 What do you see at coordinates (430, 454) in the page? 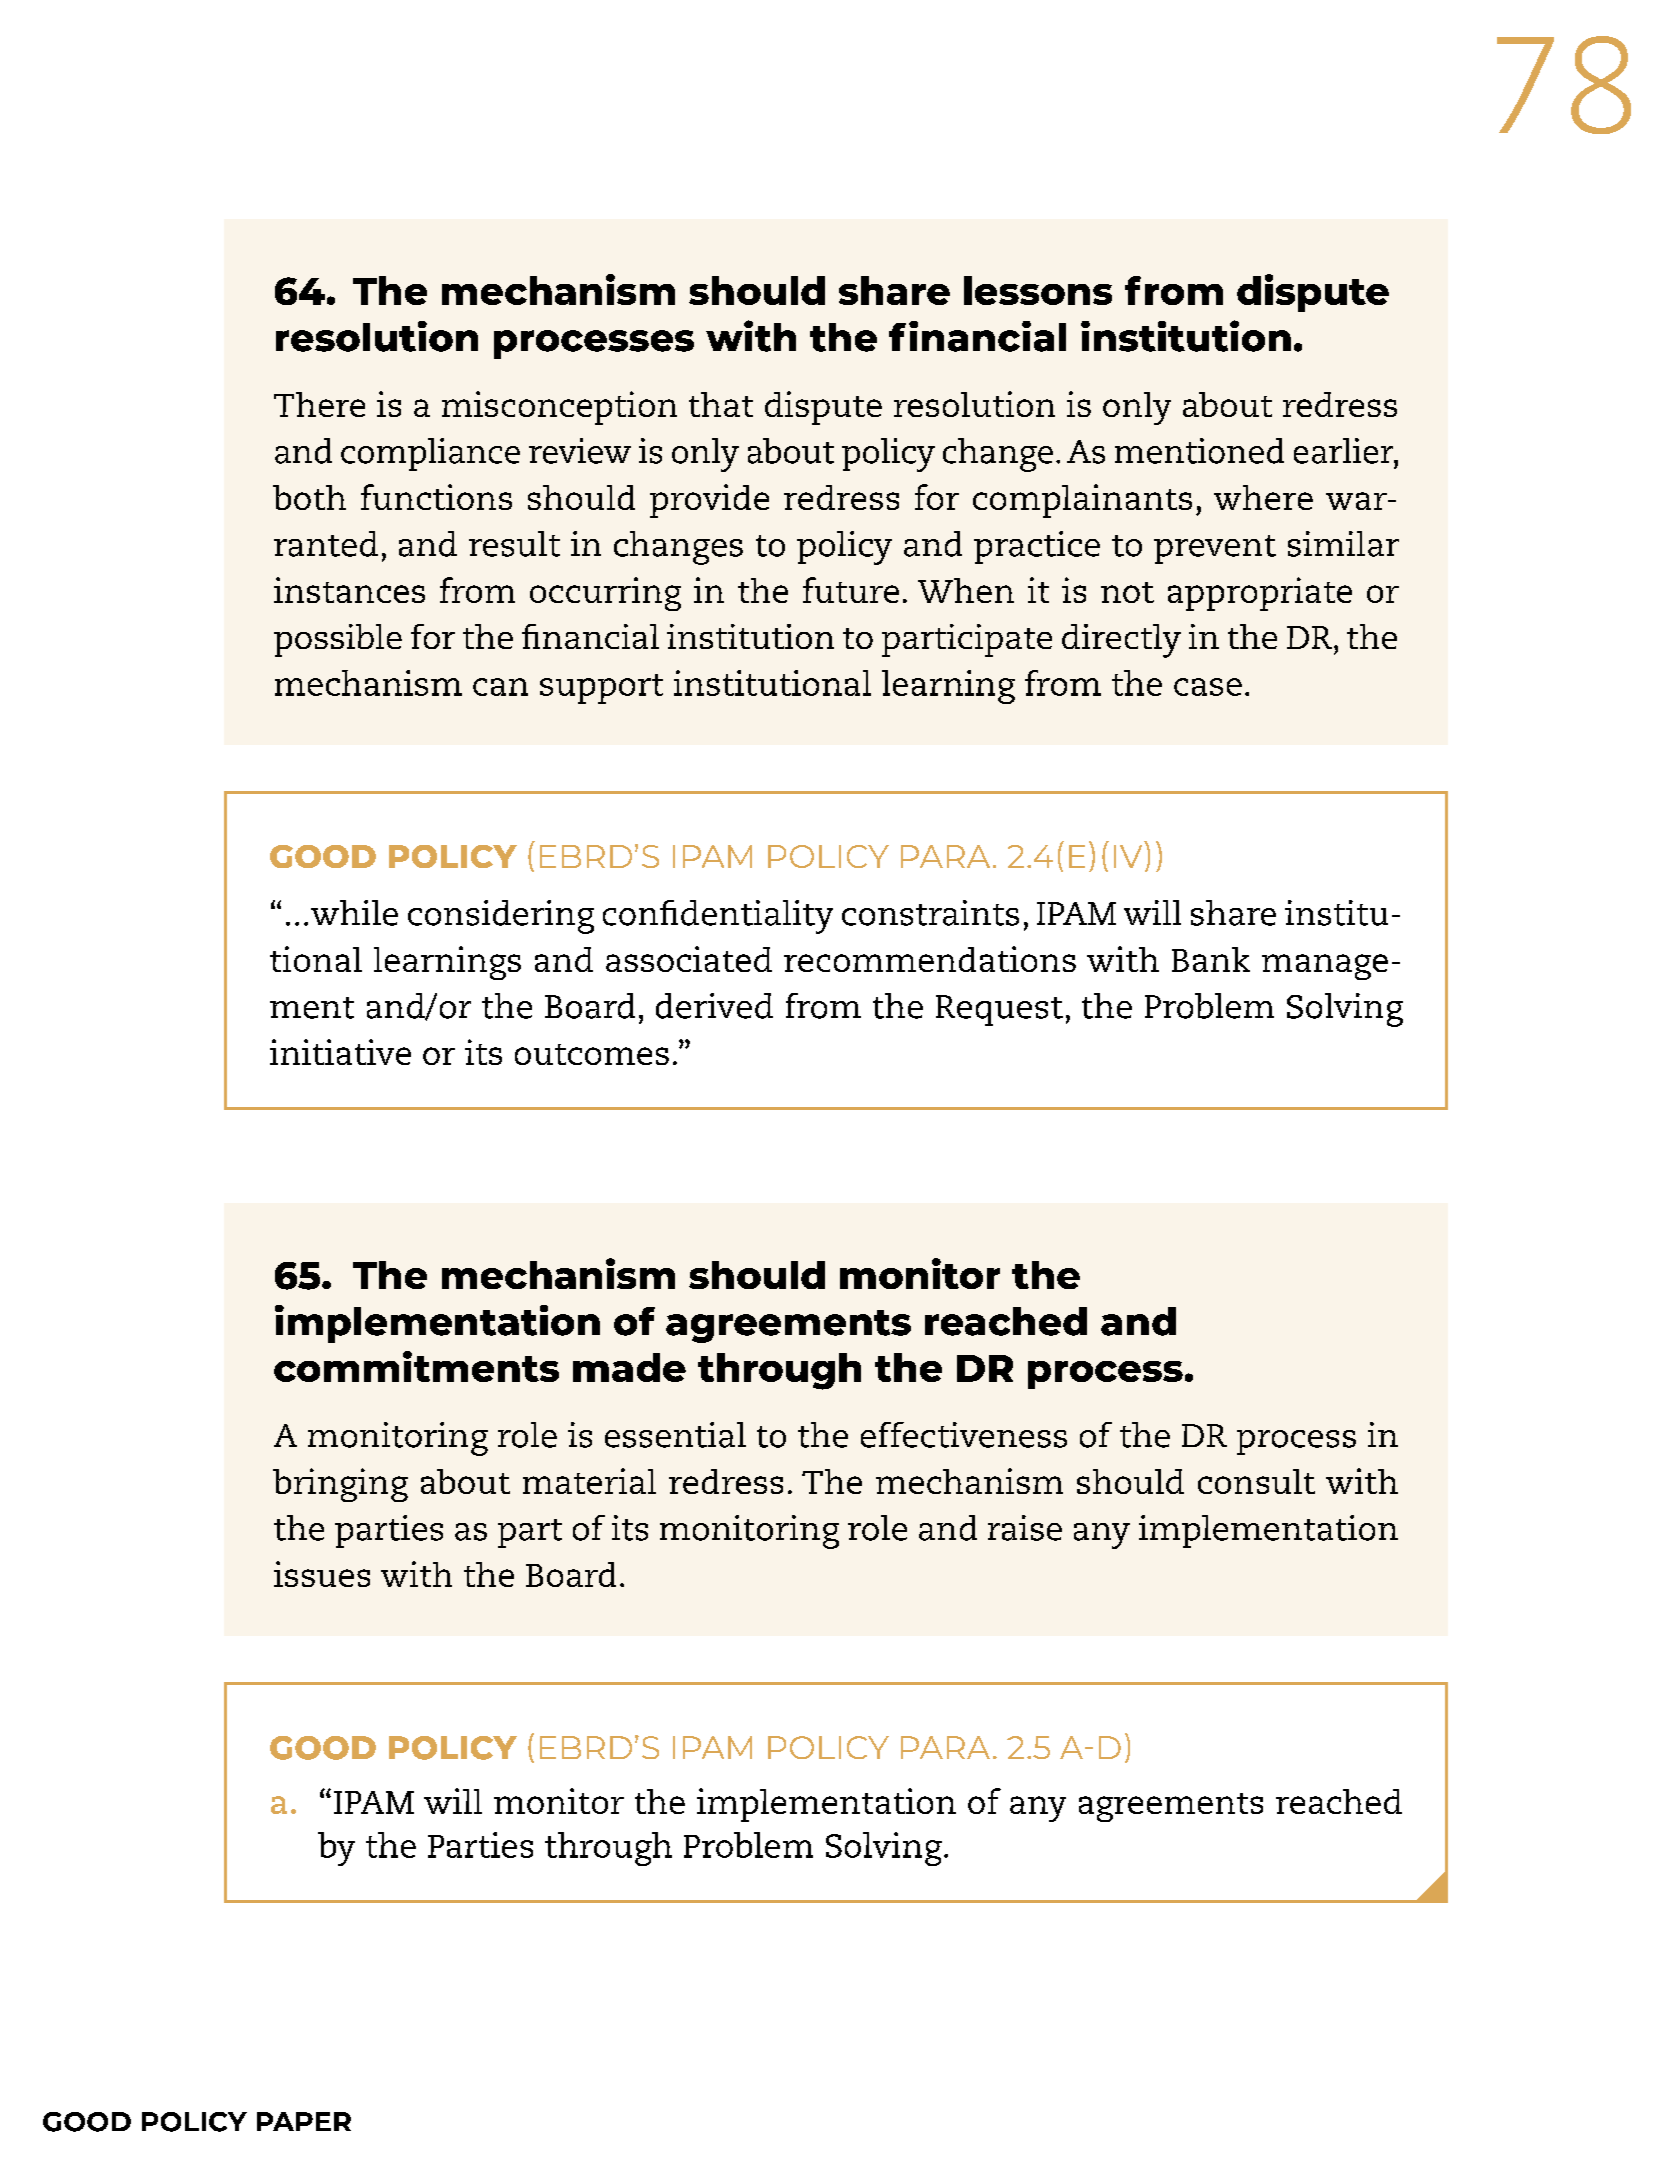
I see `compliance` at bounding box center [430, 454].
